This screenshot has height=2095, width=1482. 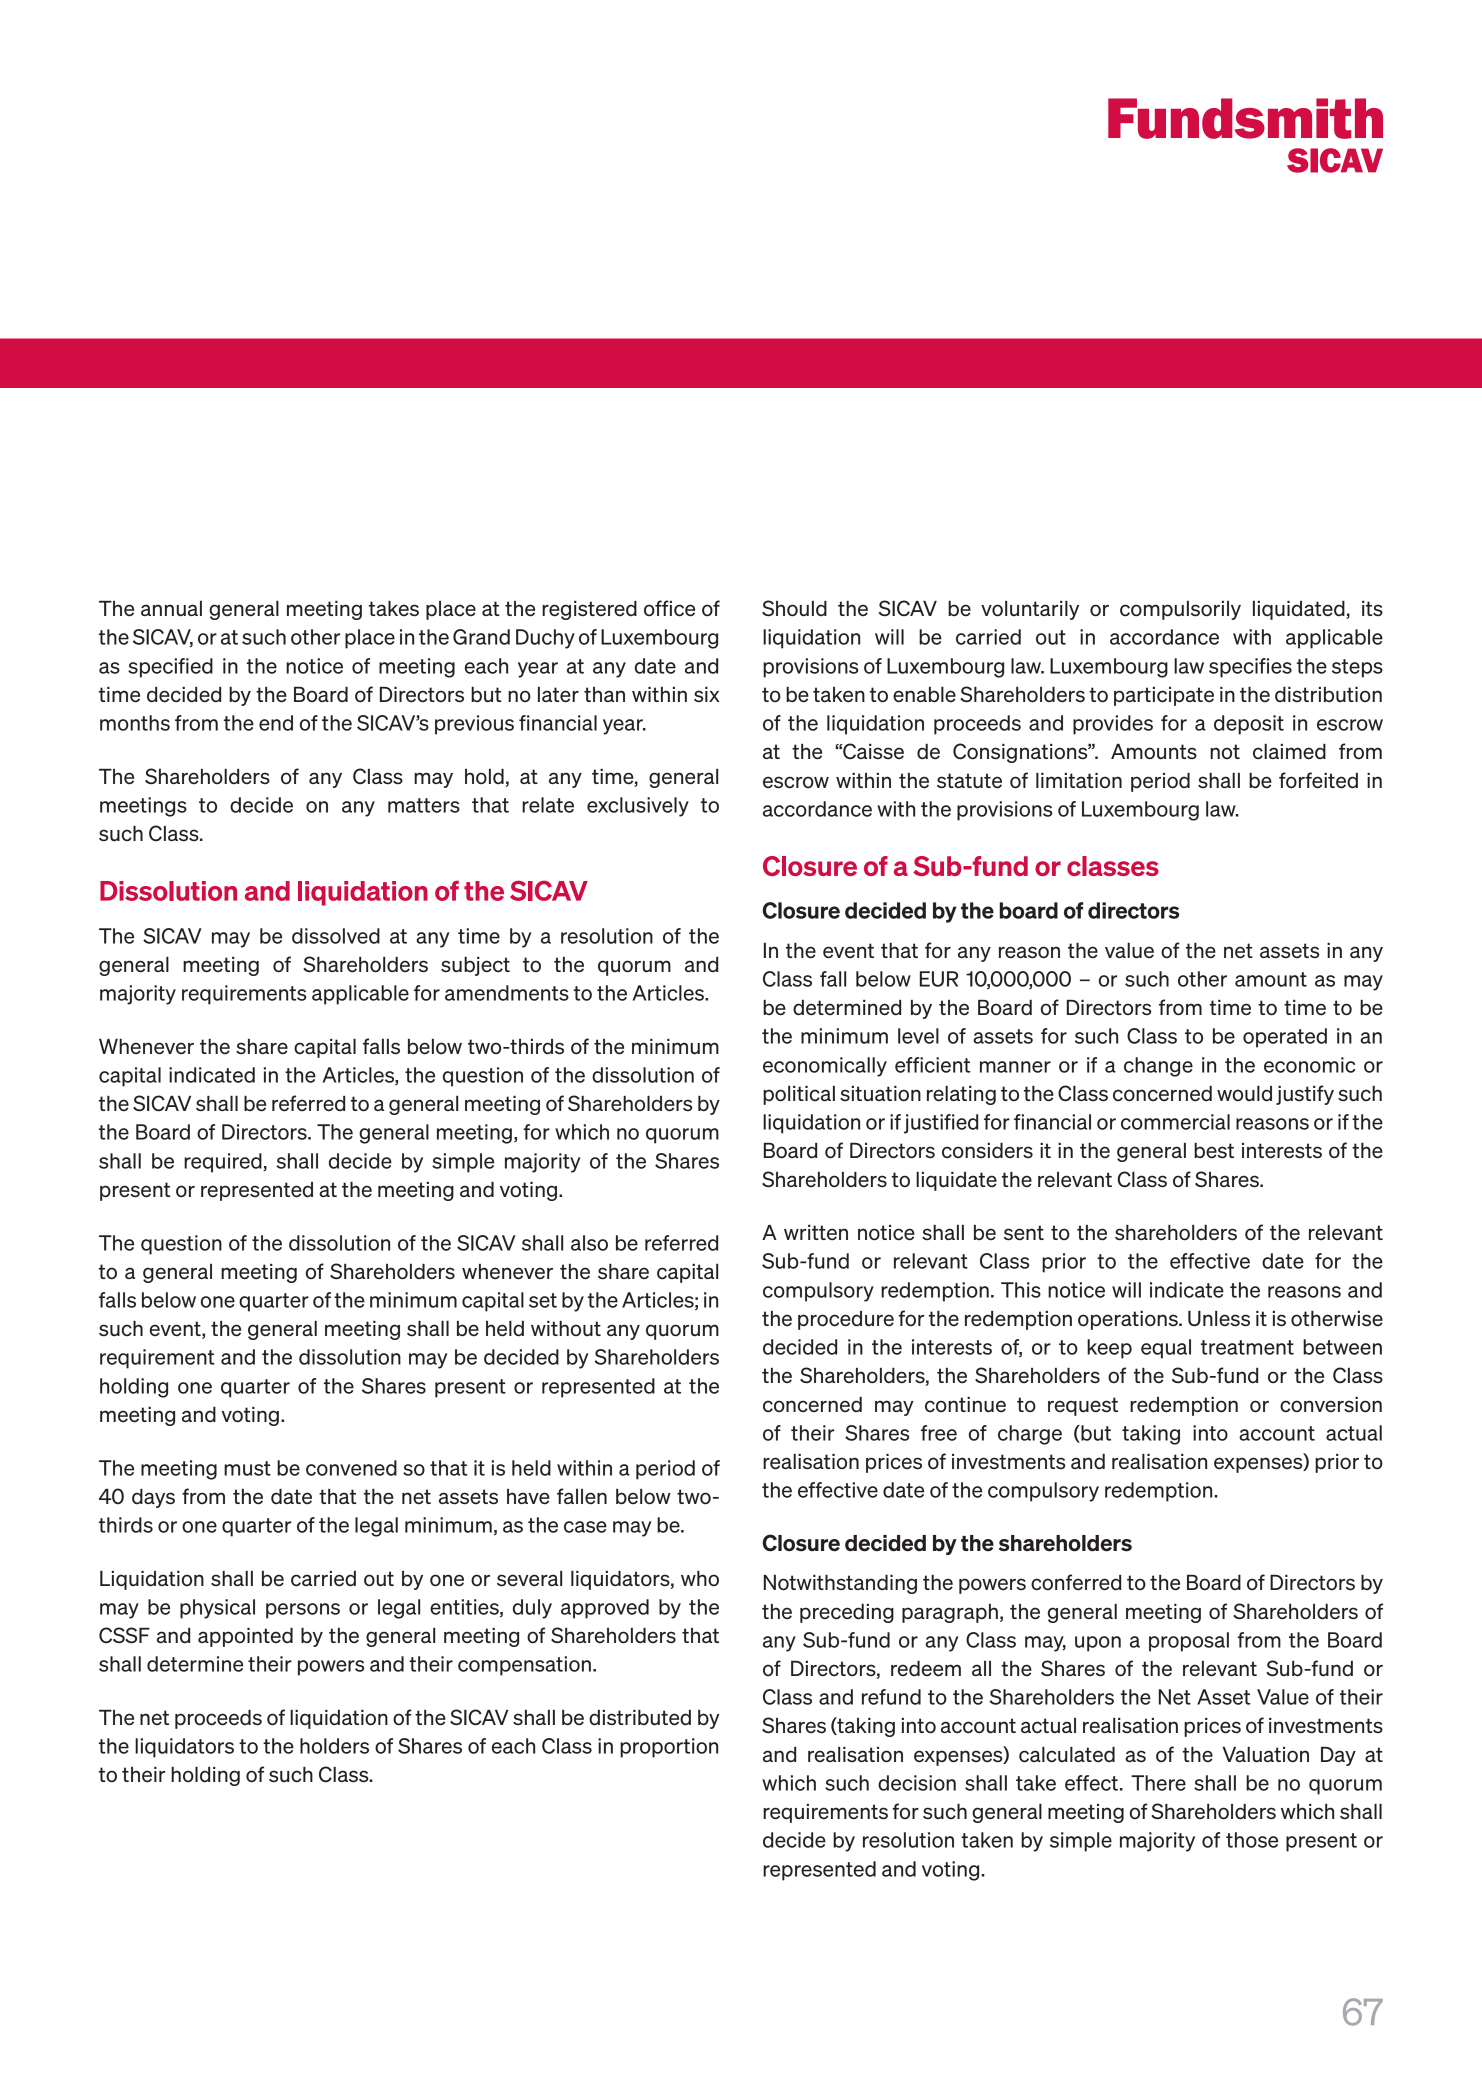 I want to click on specifies, so click(x=1250, y=668).
